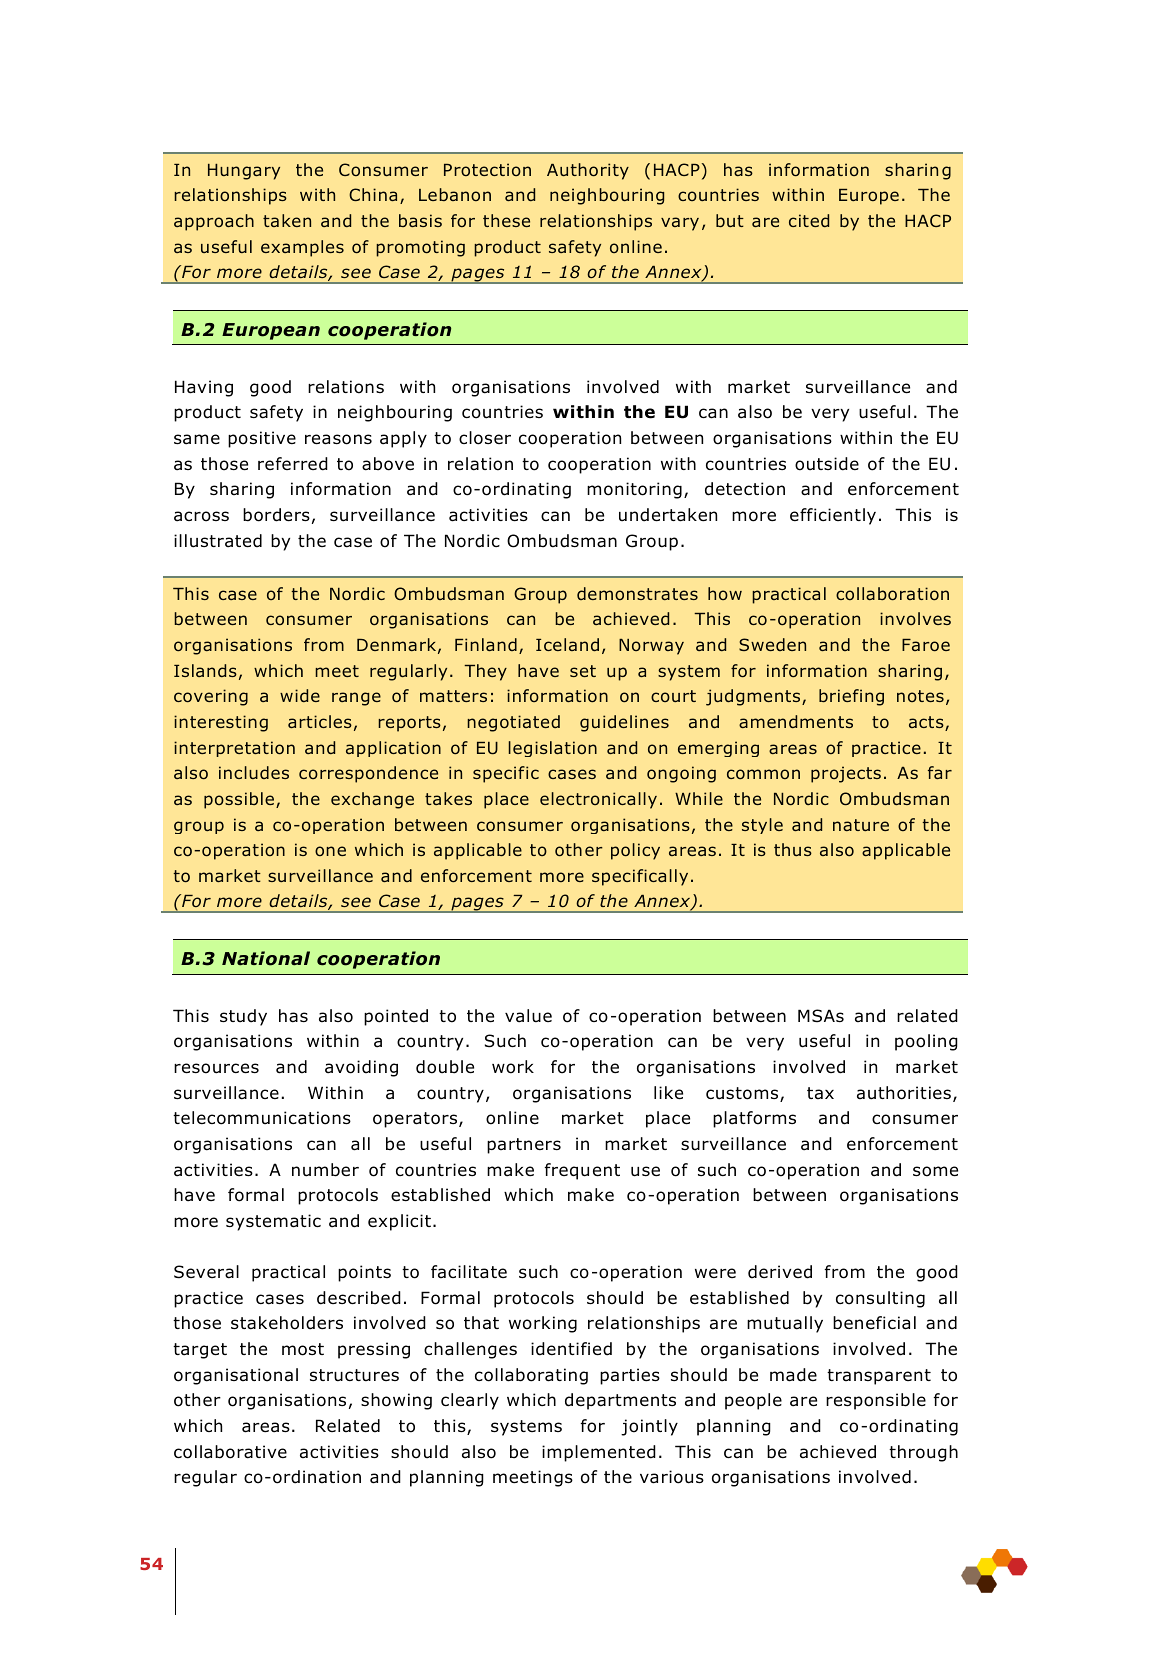 This page has width=1174, height=1660. Describe the element at coordinates (302, 248) in the page. I see `examples` at that location.
